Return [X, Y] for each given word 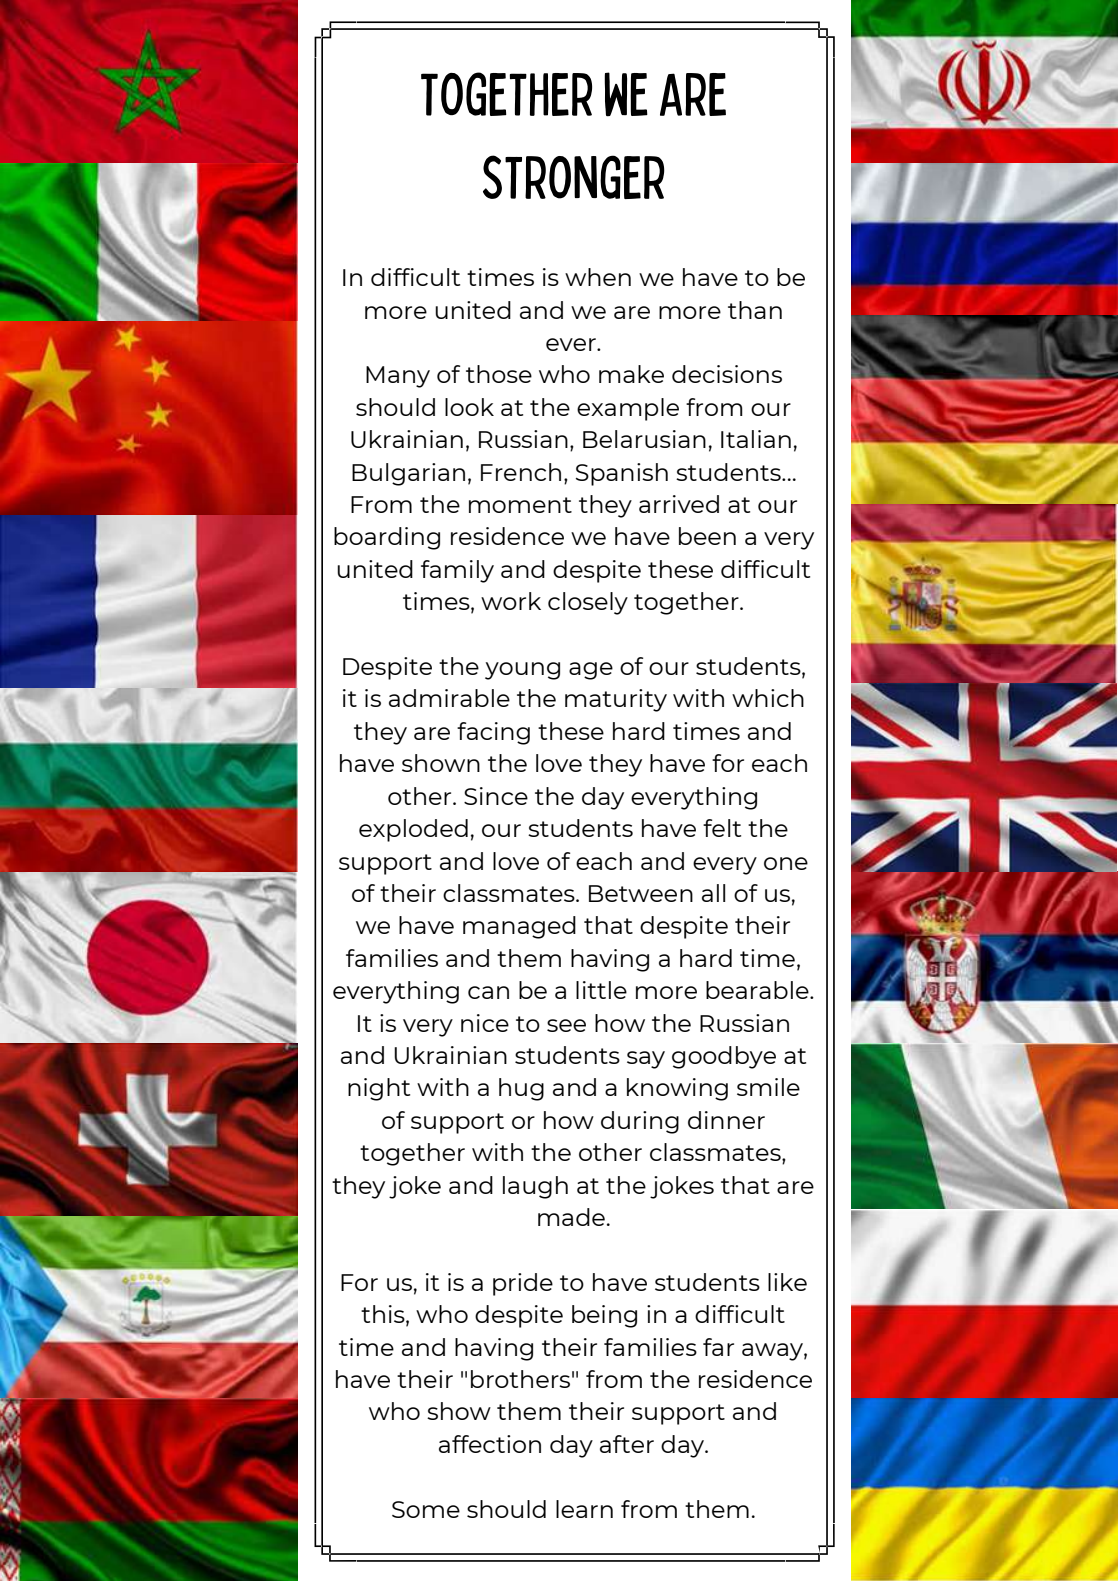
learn [584, 1509]
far [718, 1347]
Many [398, 377]
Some [426, 1509]
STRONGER [574, 177]
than [755, 310]
